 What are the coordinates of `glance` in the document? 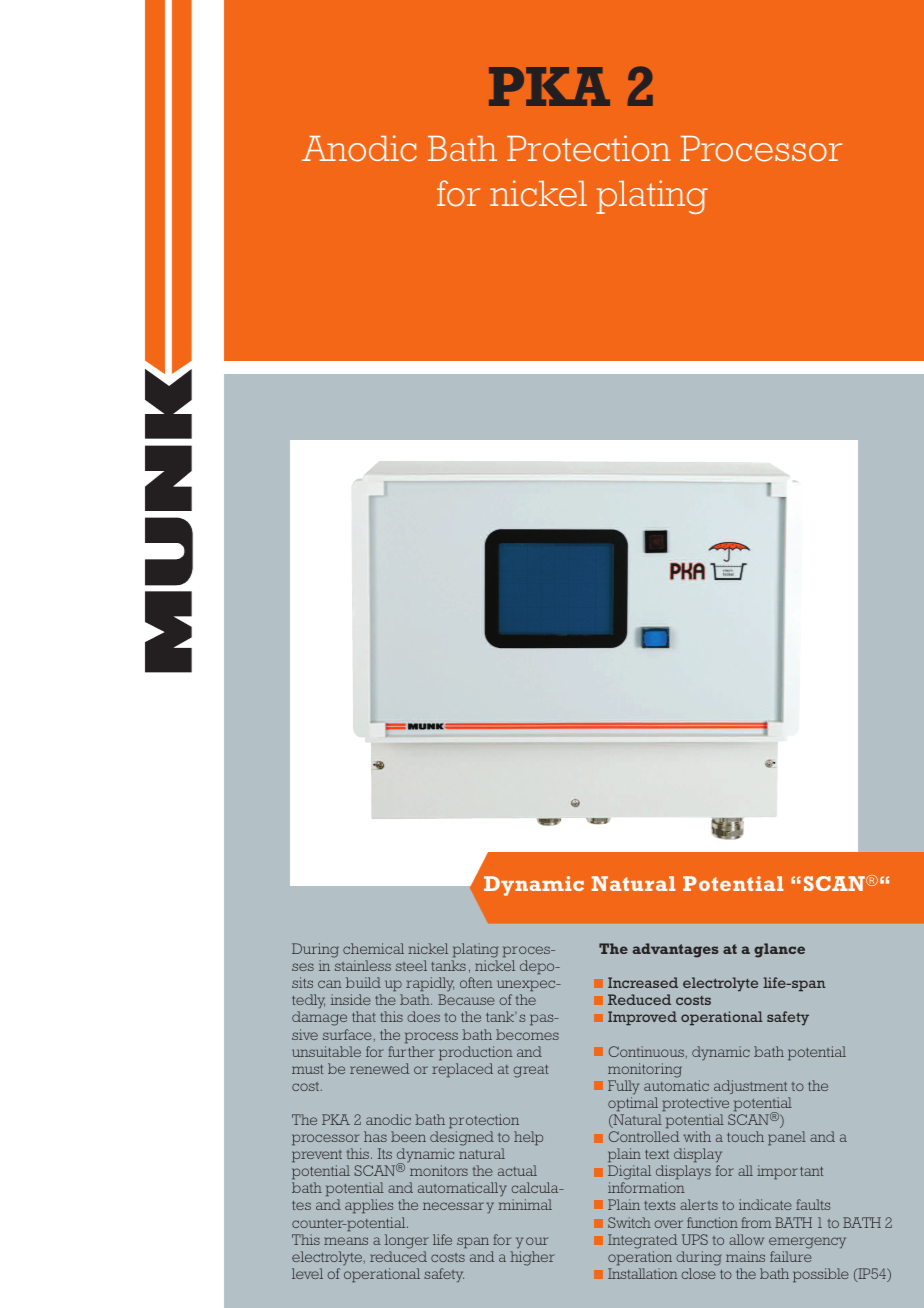 It's located at (779, 950).
